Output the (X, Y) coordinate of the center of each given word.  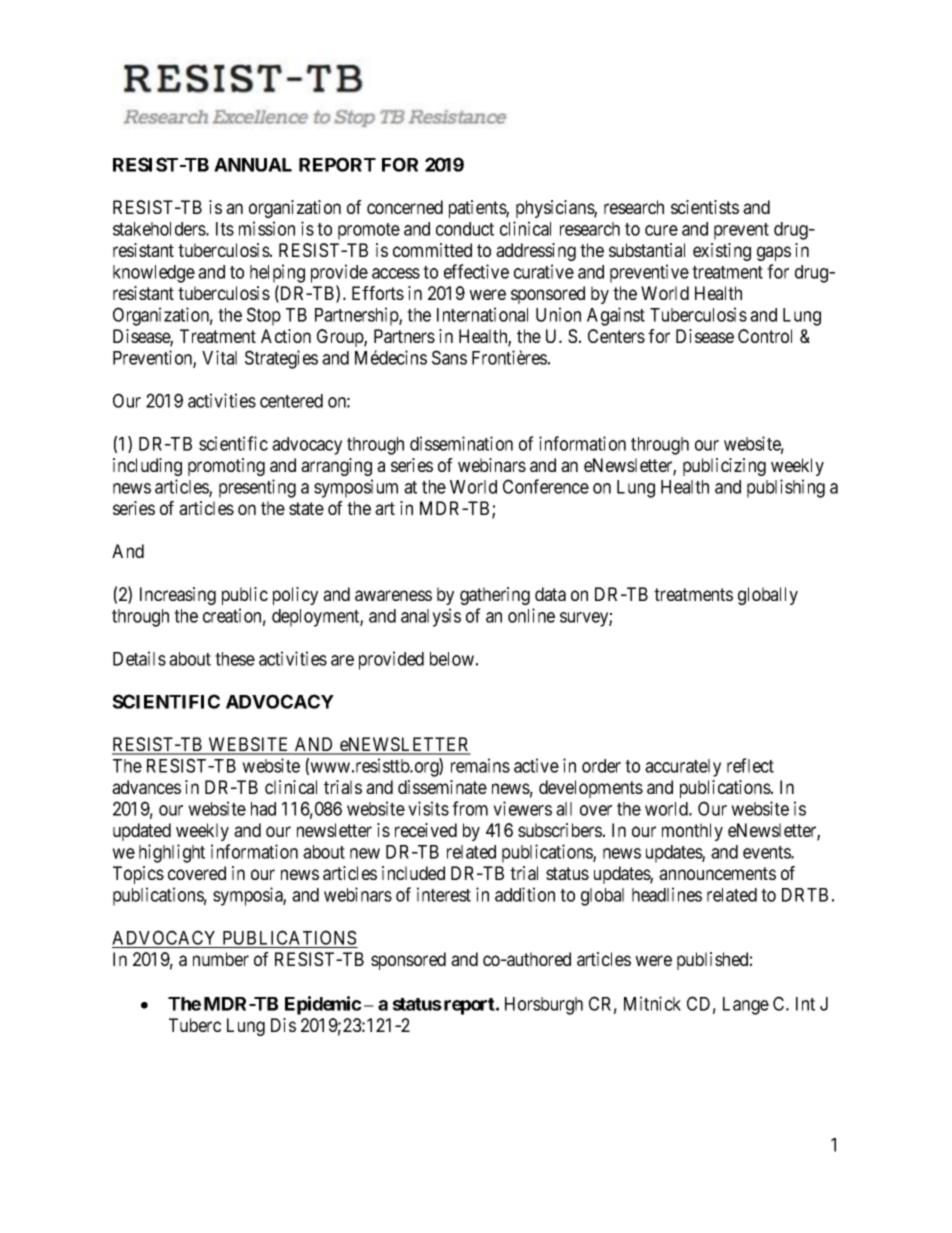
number (221, 959)
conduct (465, 229)
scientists (705, 207)
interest (444, 894)
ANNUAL (253, 165)
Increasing (178, 596)
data (550, 594)
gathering (495, 596)
